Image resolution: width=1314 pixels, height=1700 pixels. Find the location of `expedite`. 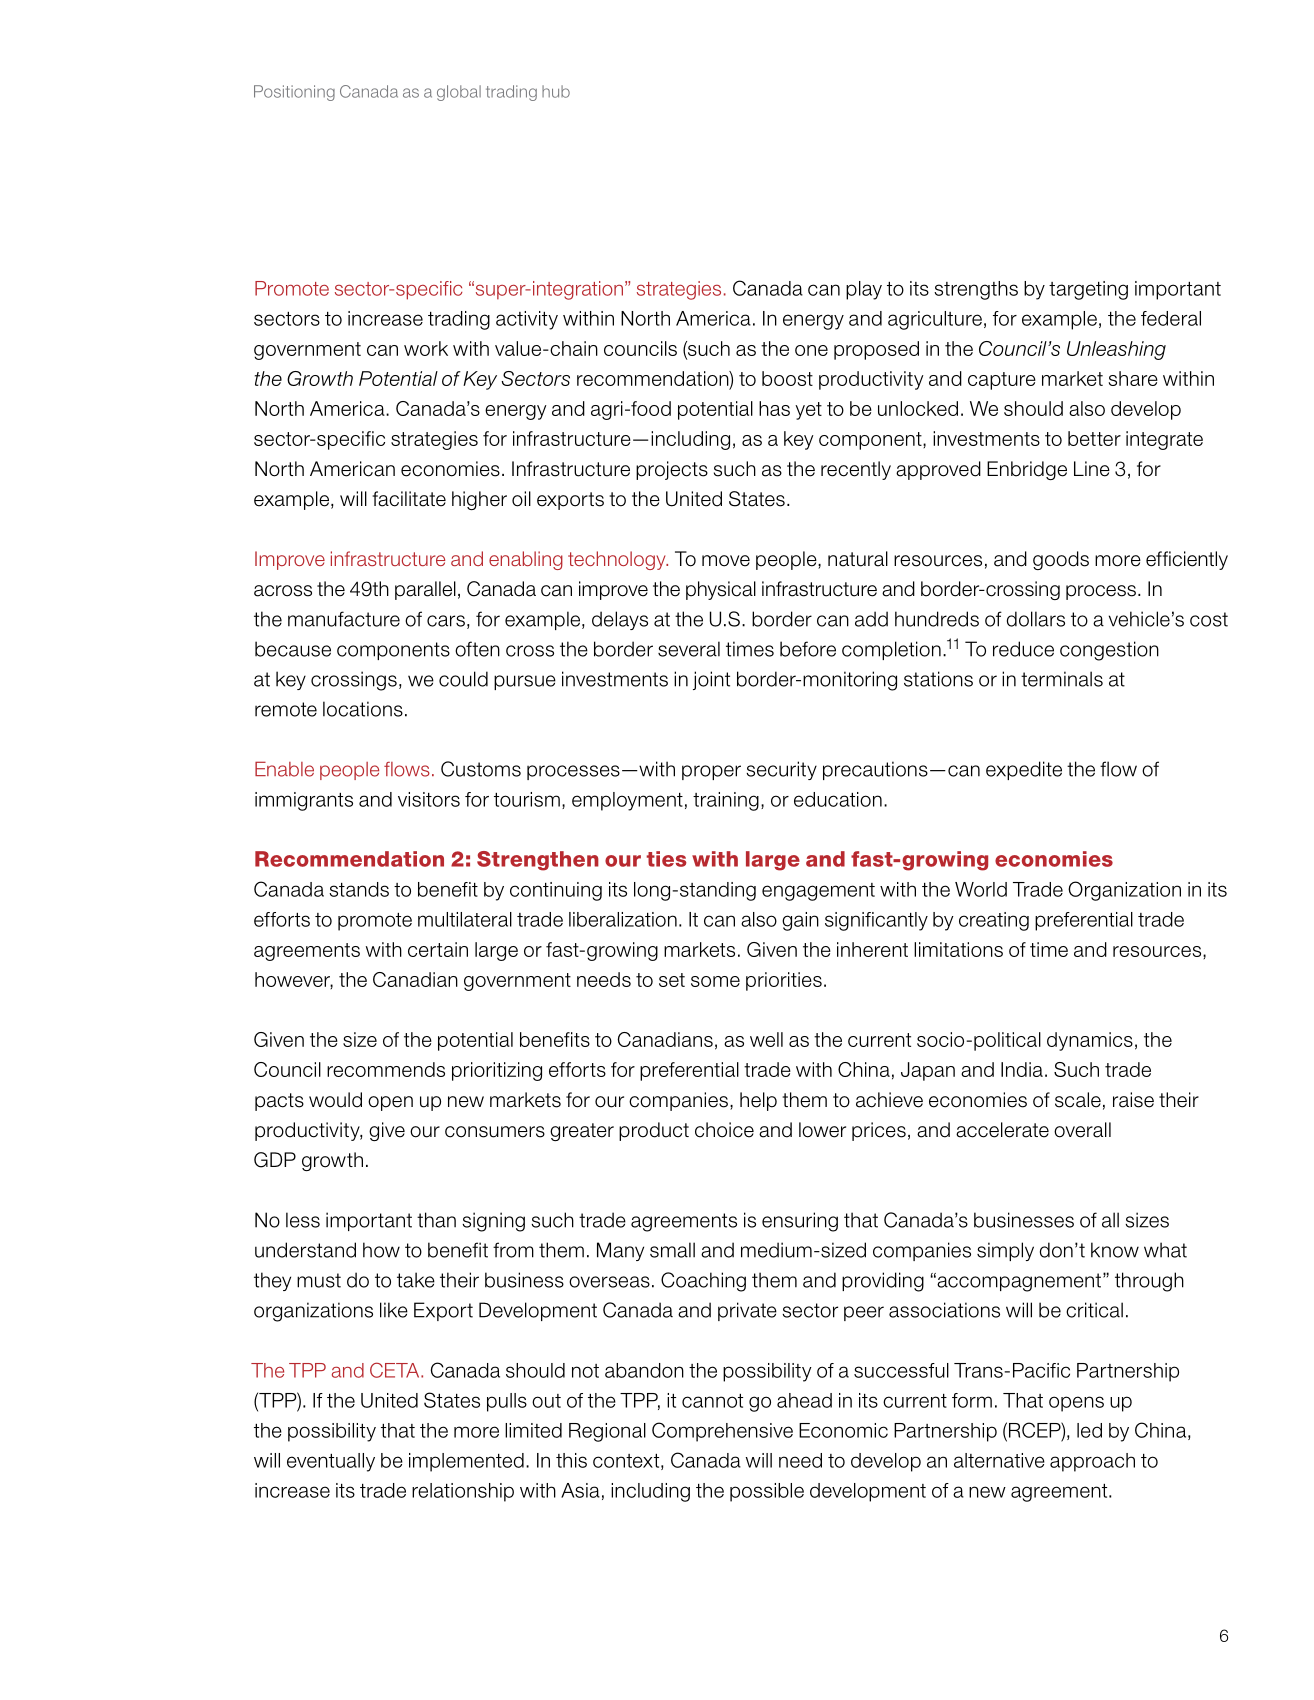

expedite is located at coordinates (1024, 770).
